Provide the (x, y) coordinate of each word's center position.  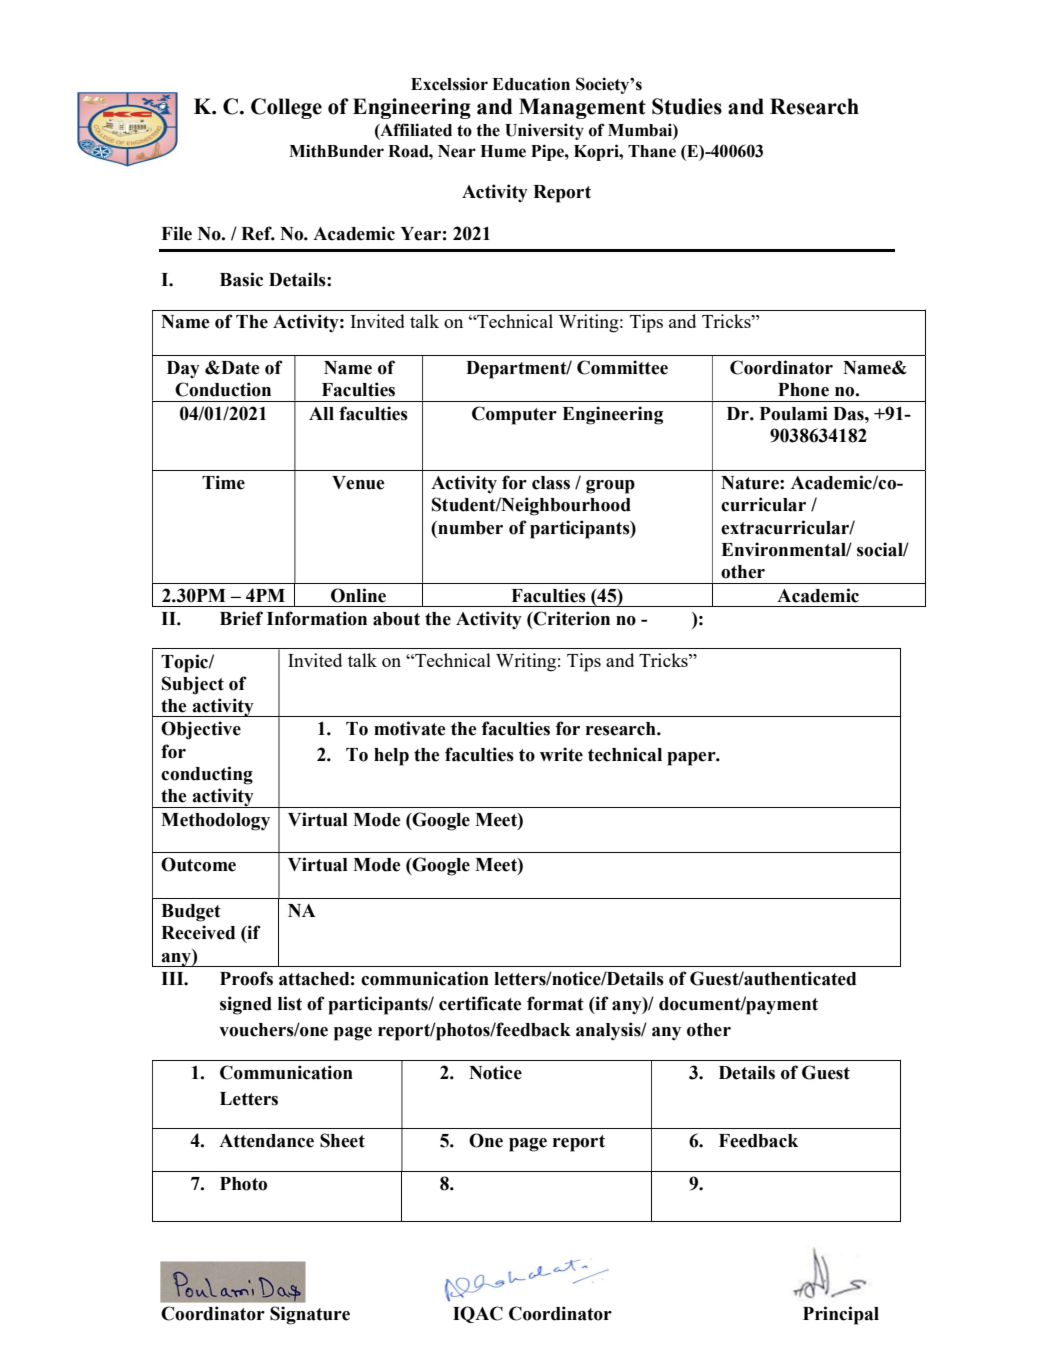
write (561, 754)
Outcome (198, 864)
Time (223, 482)
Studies (687, 106)
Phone (803, 390)
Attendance (266, 1141)
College (286, 108)
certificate (480, 1003)
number (469, 528)
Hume (503, 151)
